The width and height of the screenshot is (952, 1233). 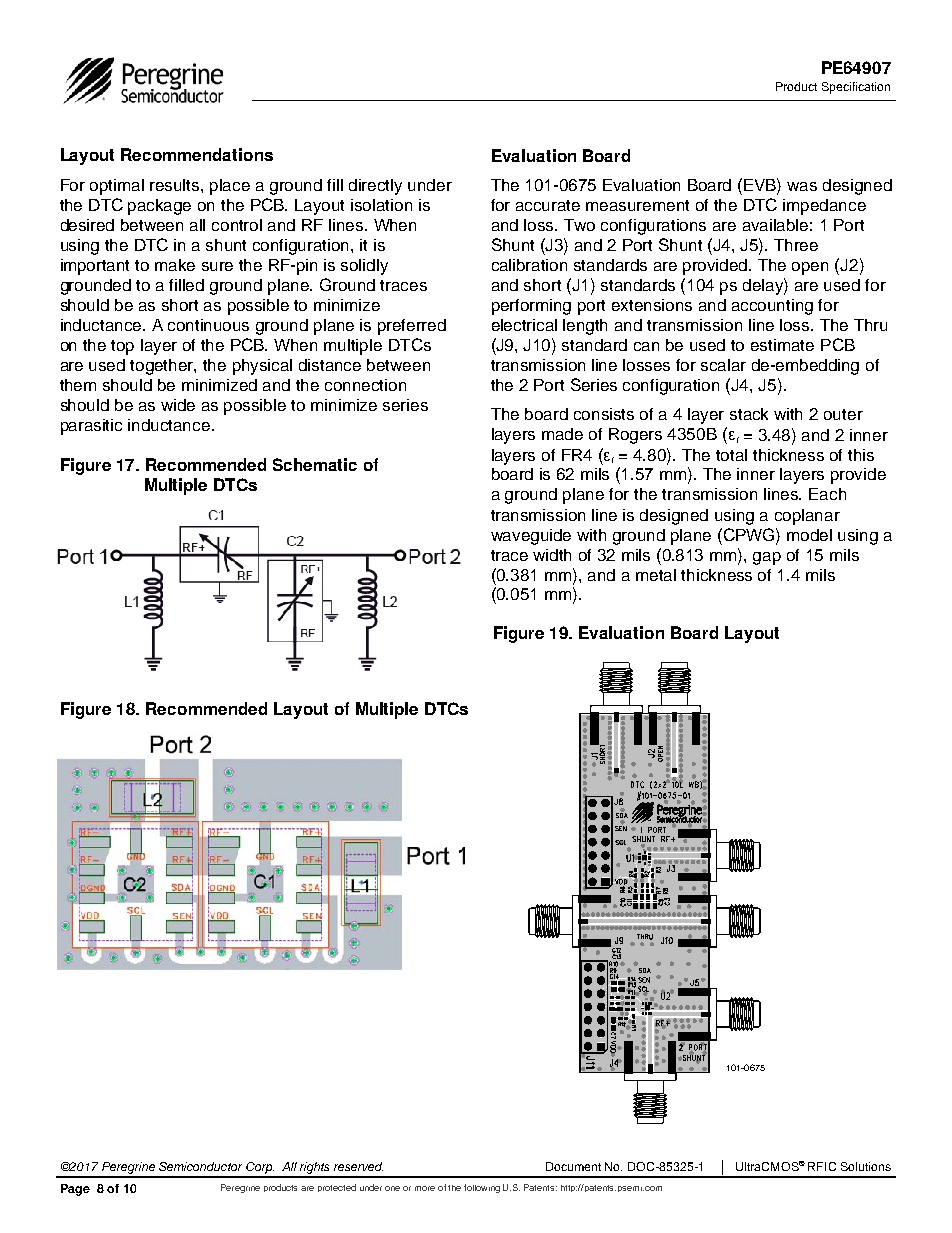 What do you see at coordinates (375, 187) in the screenshot?
I see `directly` at bounding box center [375, 187].
